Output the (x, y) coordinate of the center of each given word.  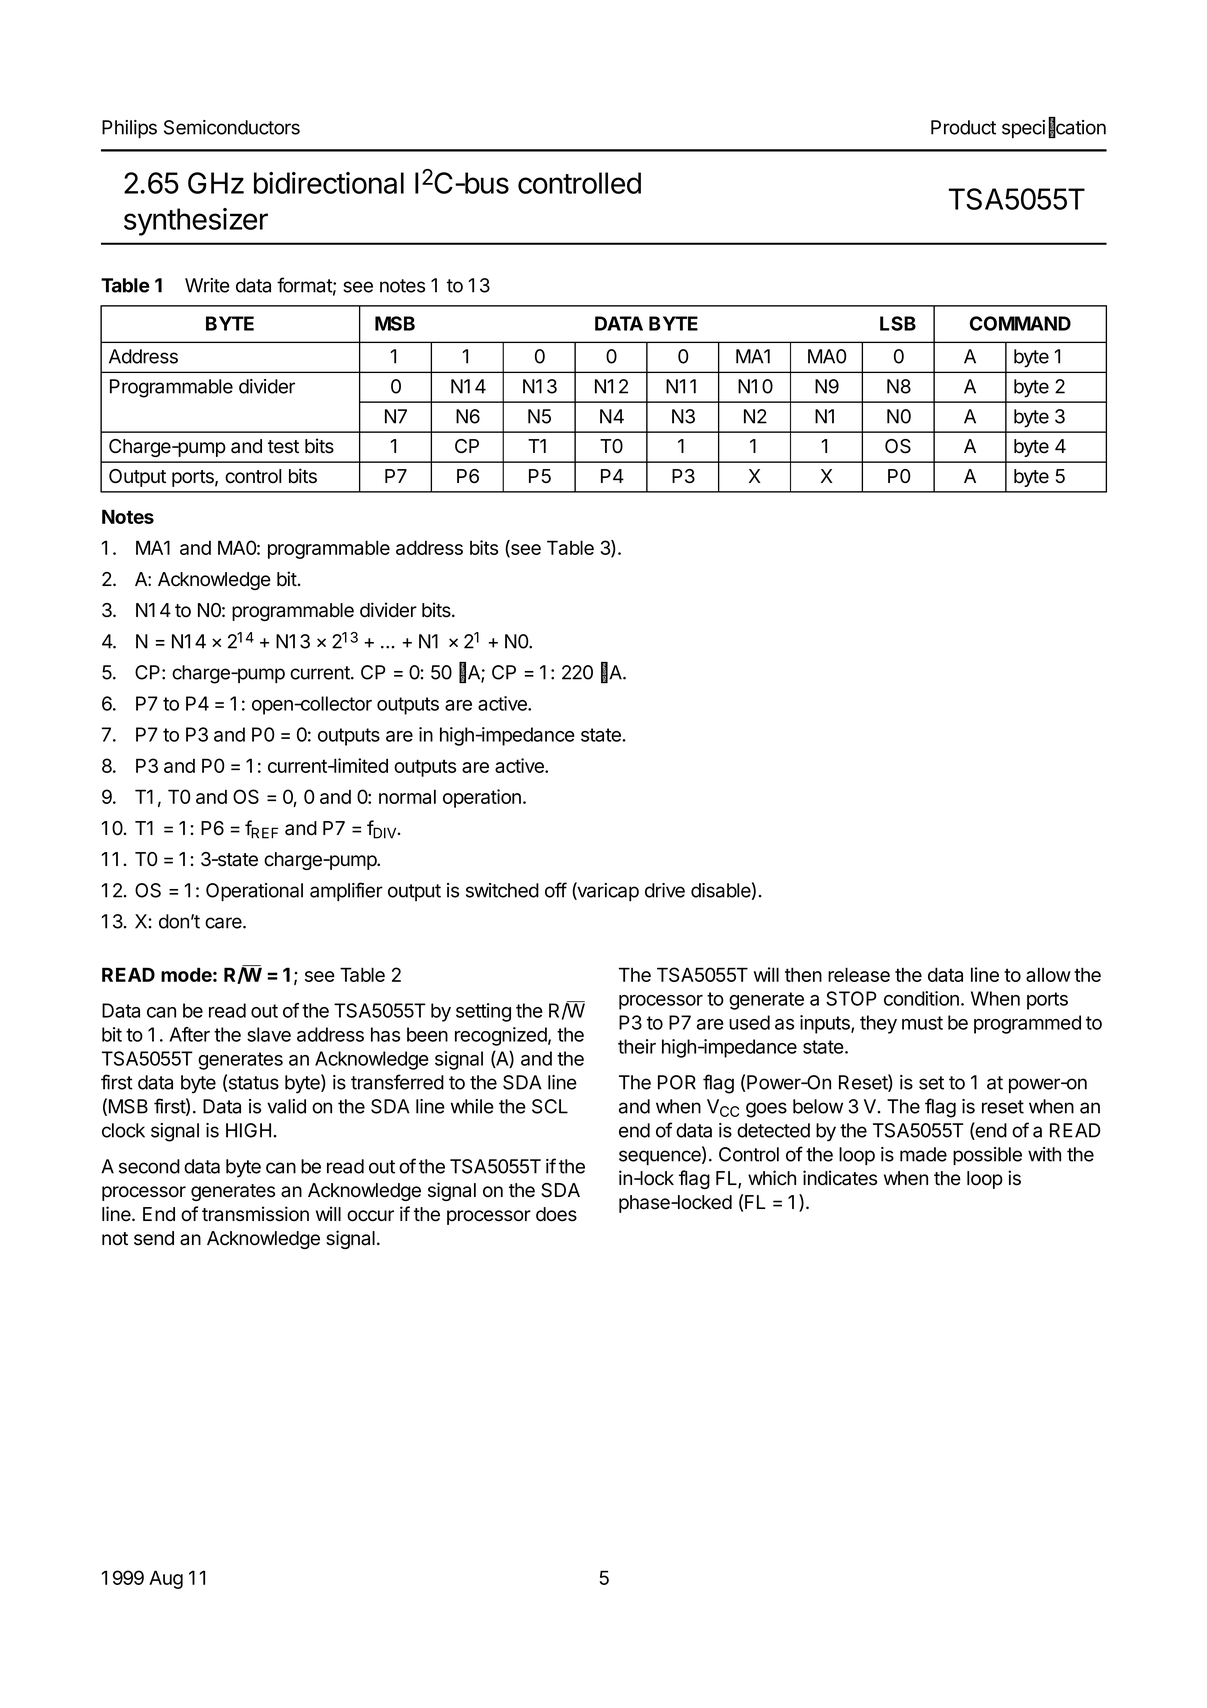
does (556, 1214)
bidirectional (329, 183)
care (224, 923)
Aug (166, 1579)
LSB (898, 323)
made (923, 1154)
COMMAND (1020, 323)
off (556, 890)
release (859, 974)
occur (370, 1216)
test (283, 447)
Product (963, 127)
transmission (255, 1214)
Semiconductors (232, 127)
